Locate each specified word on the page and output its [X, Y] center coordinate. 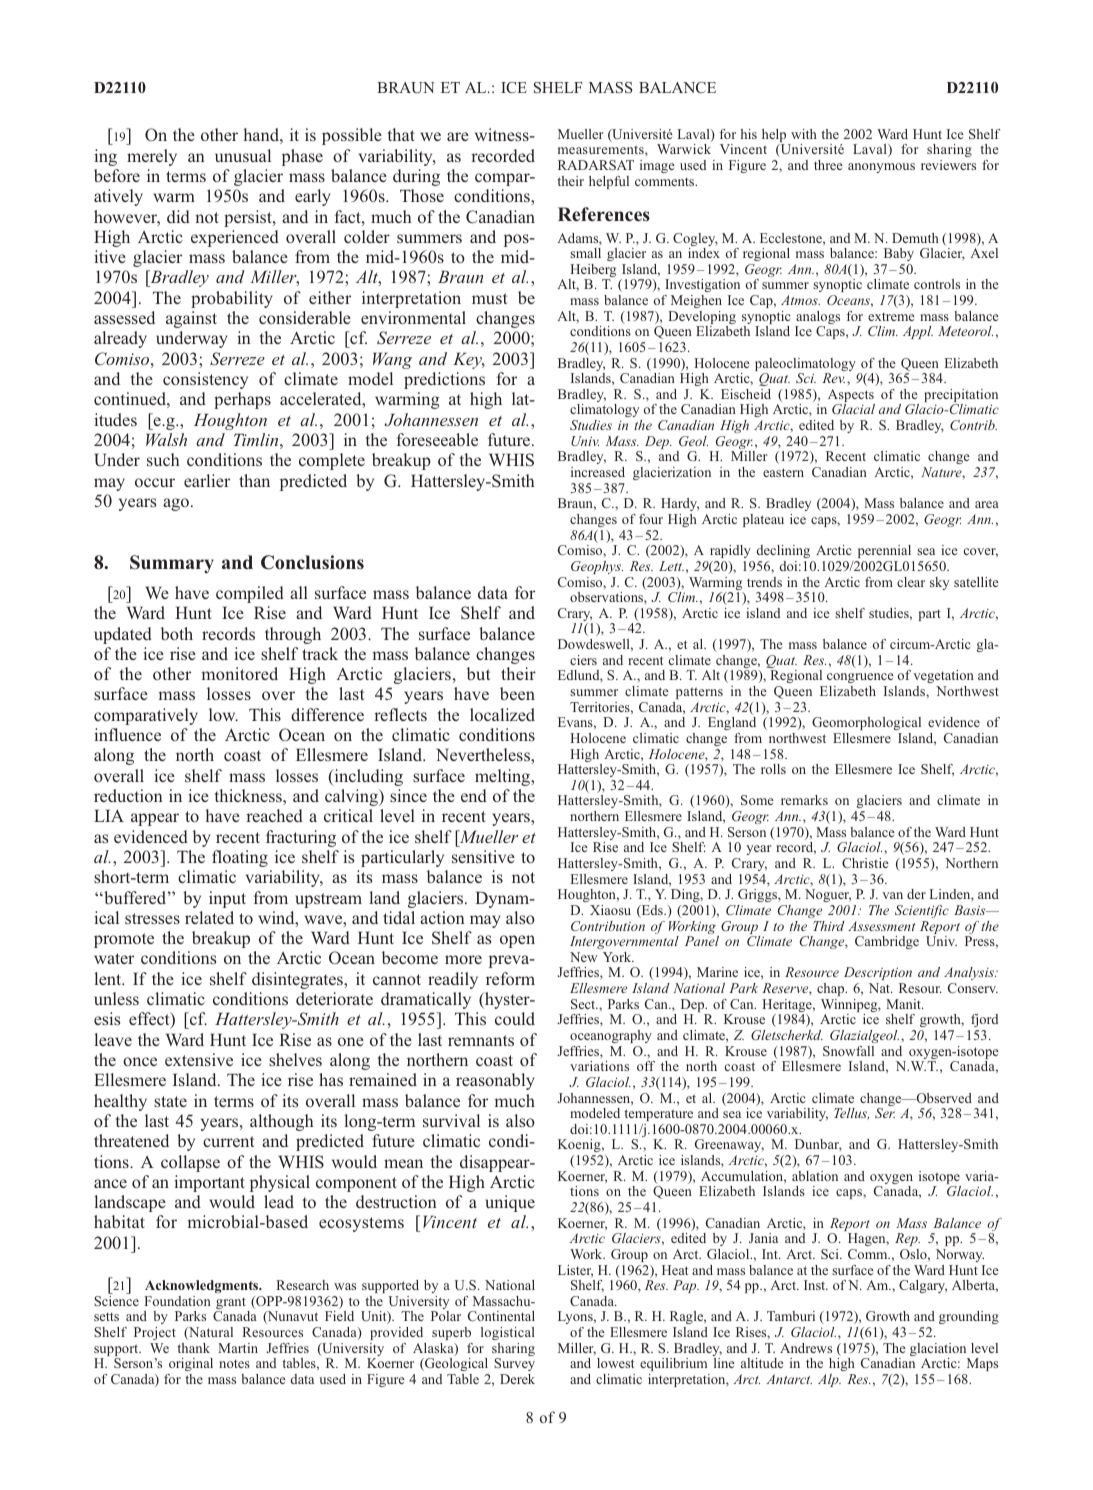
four [651, 519]
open [517, 941]
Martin [238, 1348]
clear [911, 582]
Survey [514, 1364]
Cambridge [887, 942]
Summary [172, 564]
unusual [243, 155]
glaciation [939, 1351]
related [209, 917]
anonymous [881, 168]
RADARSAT [596, 165]
